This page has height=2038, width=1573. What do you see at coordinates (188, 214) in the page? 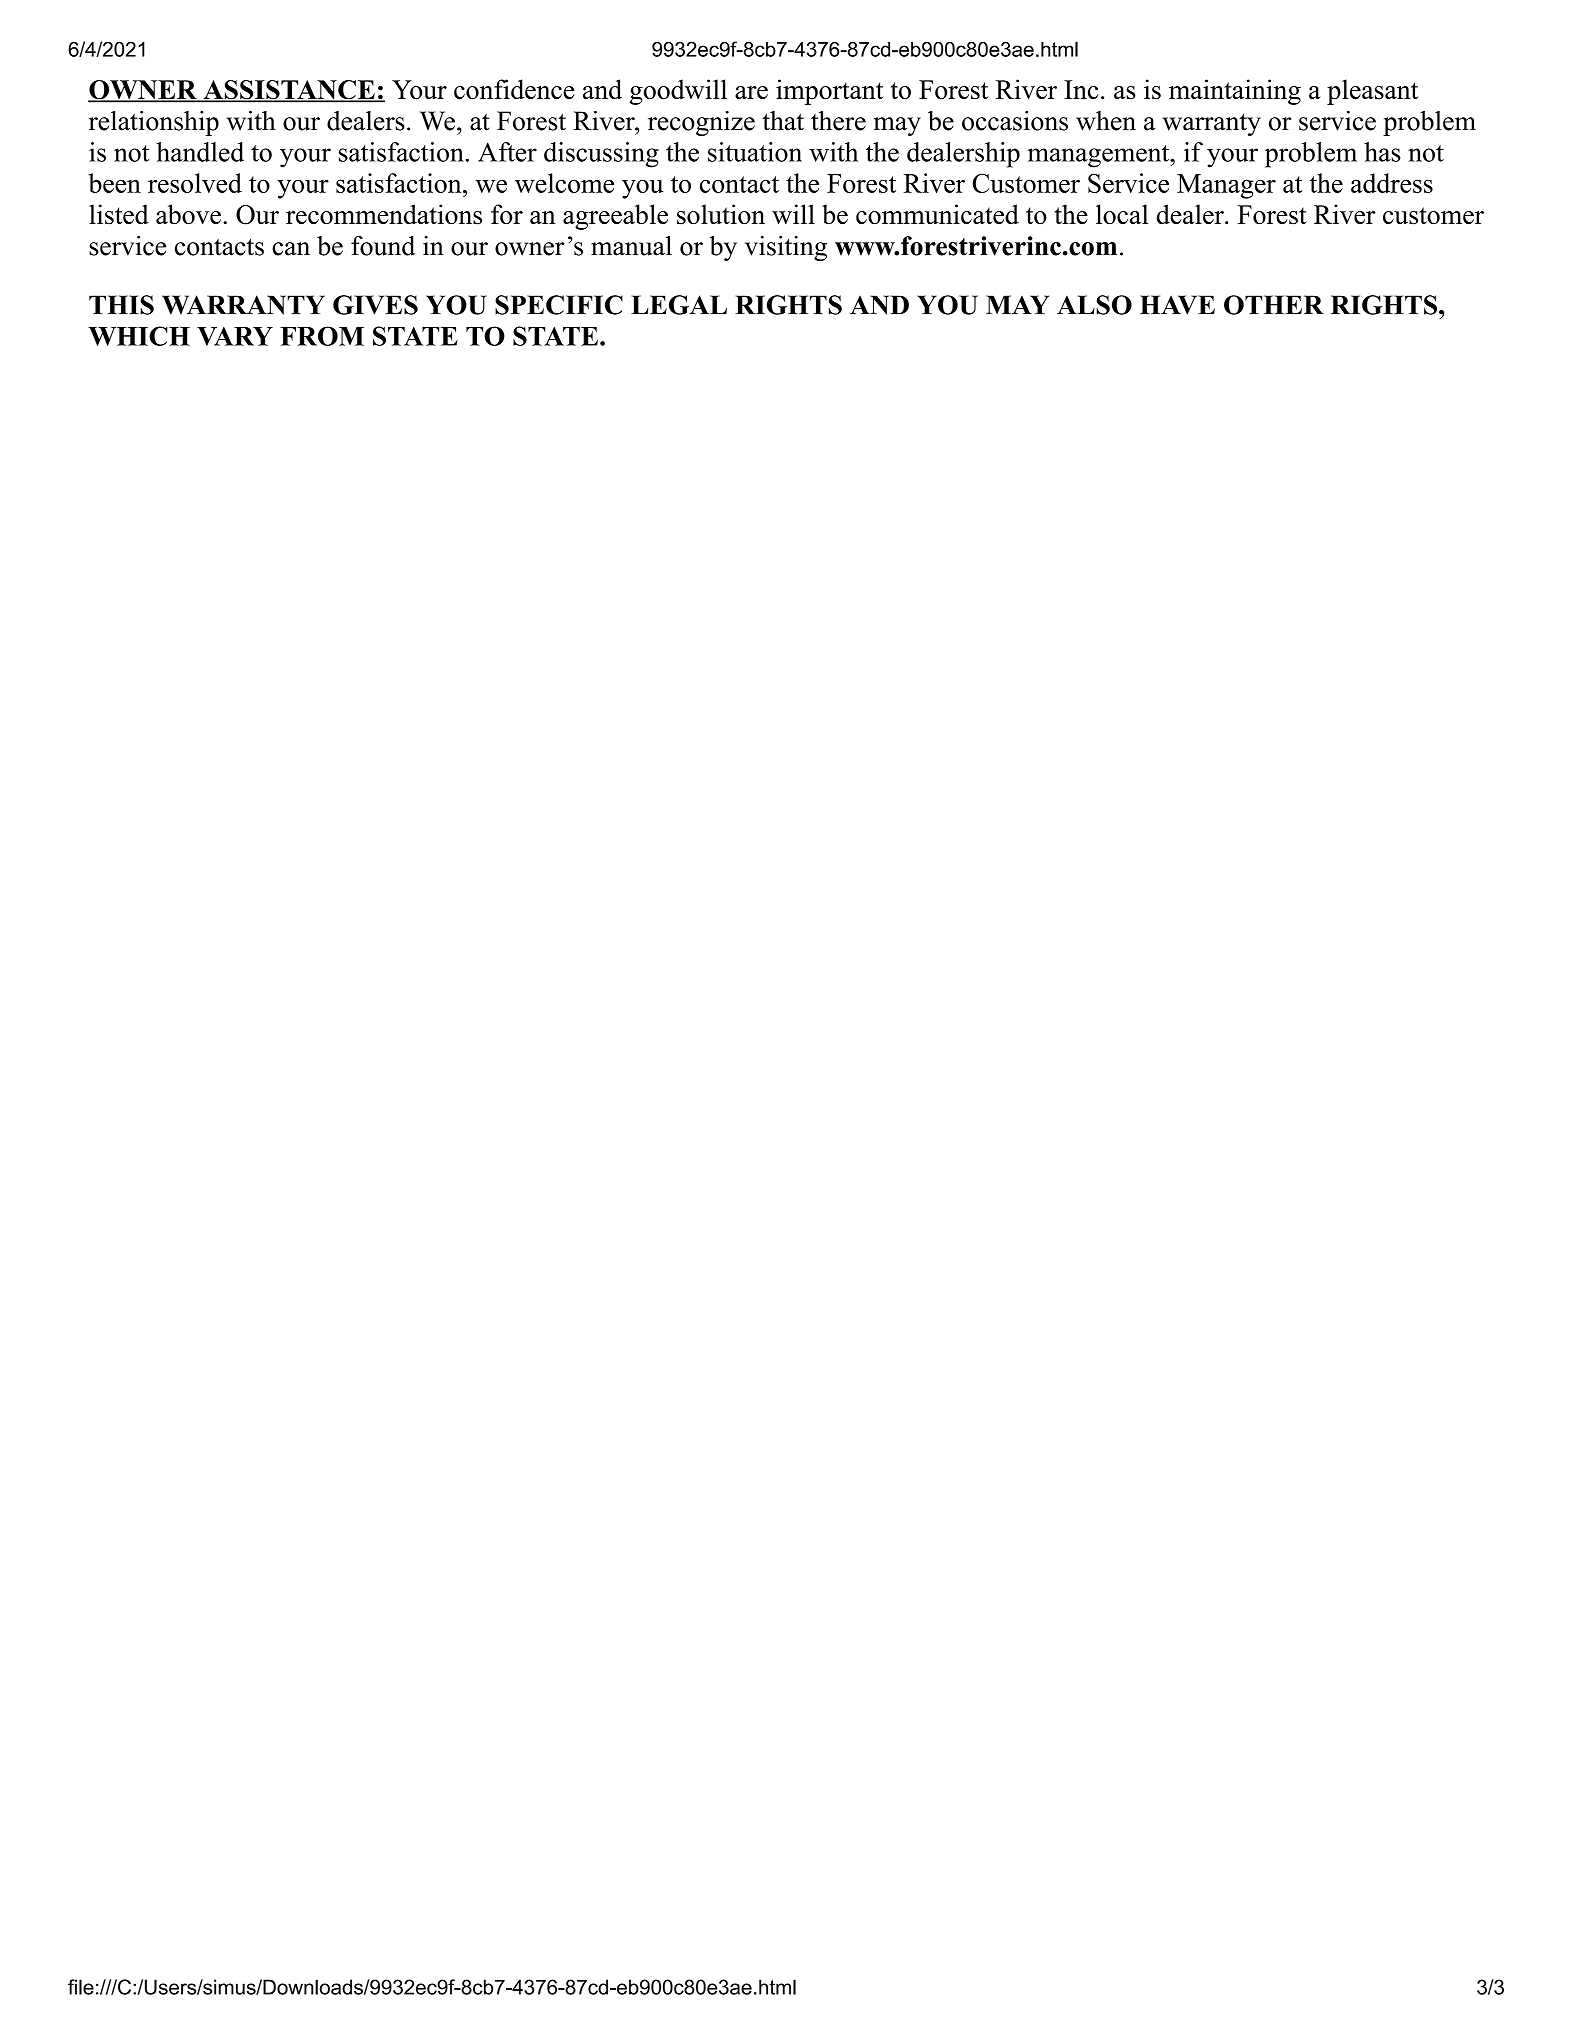
I see `above` at bounding box center [188, 214].
